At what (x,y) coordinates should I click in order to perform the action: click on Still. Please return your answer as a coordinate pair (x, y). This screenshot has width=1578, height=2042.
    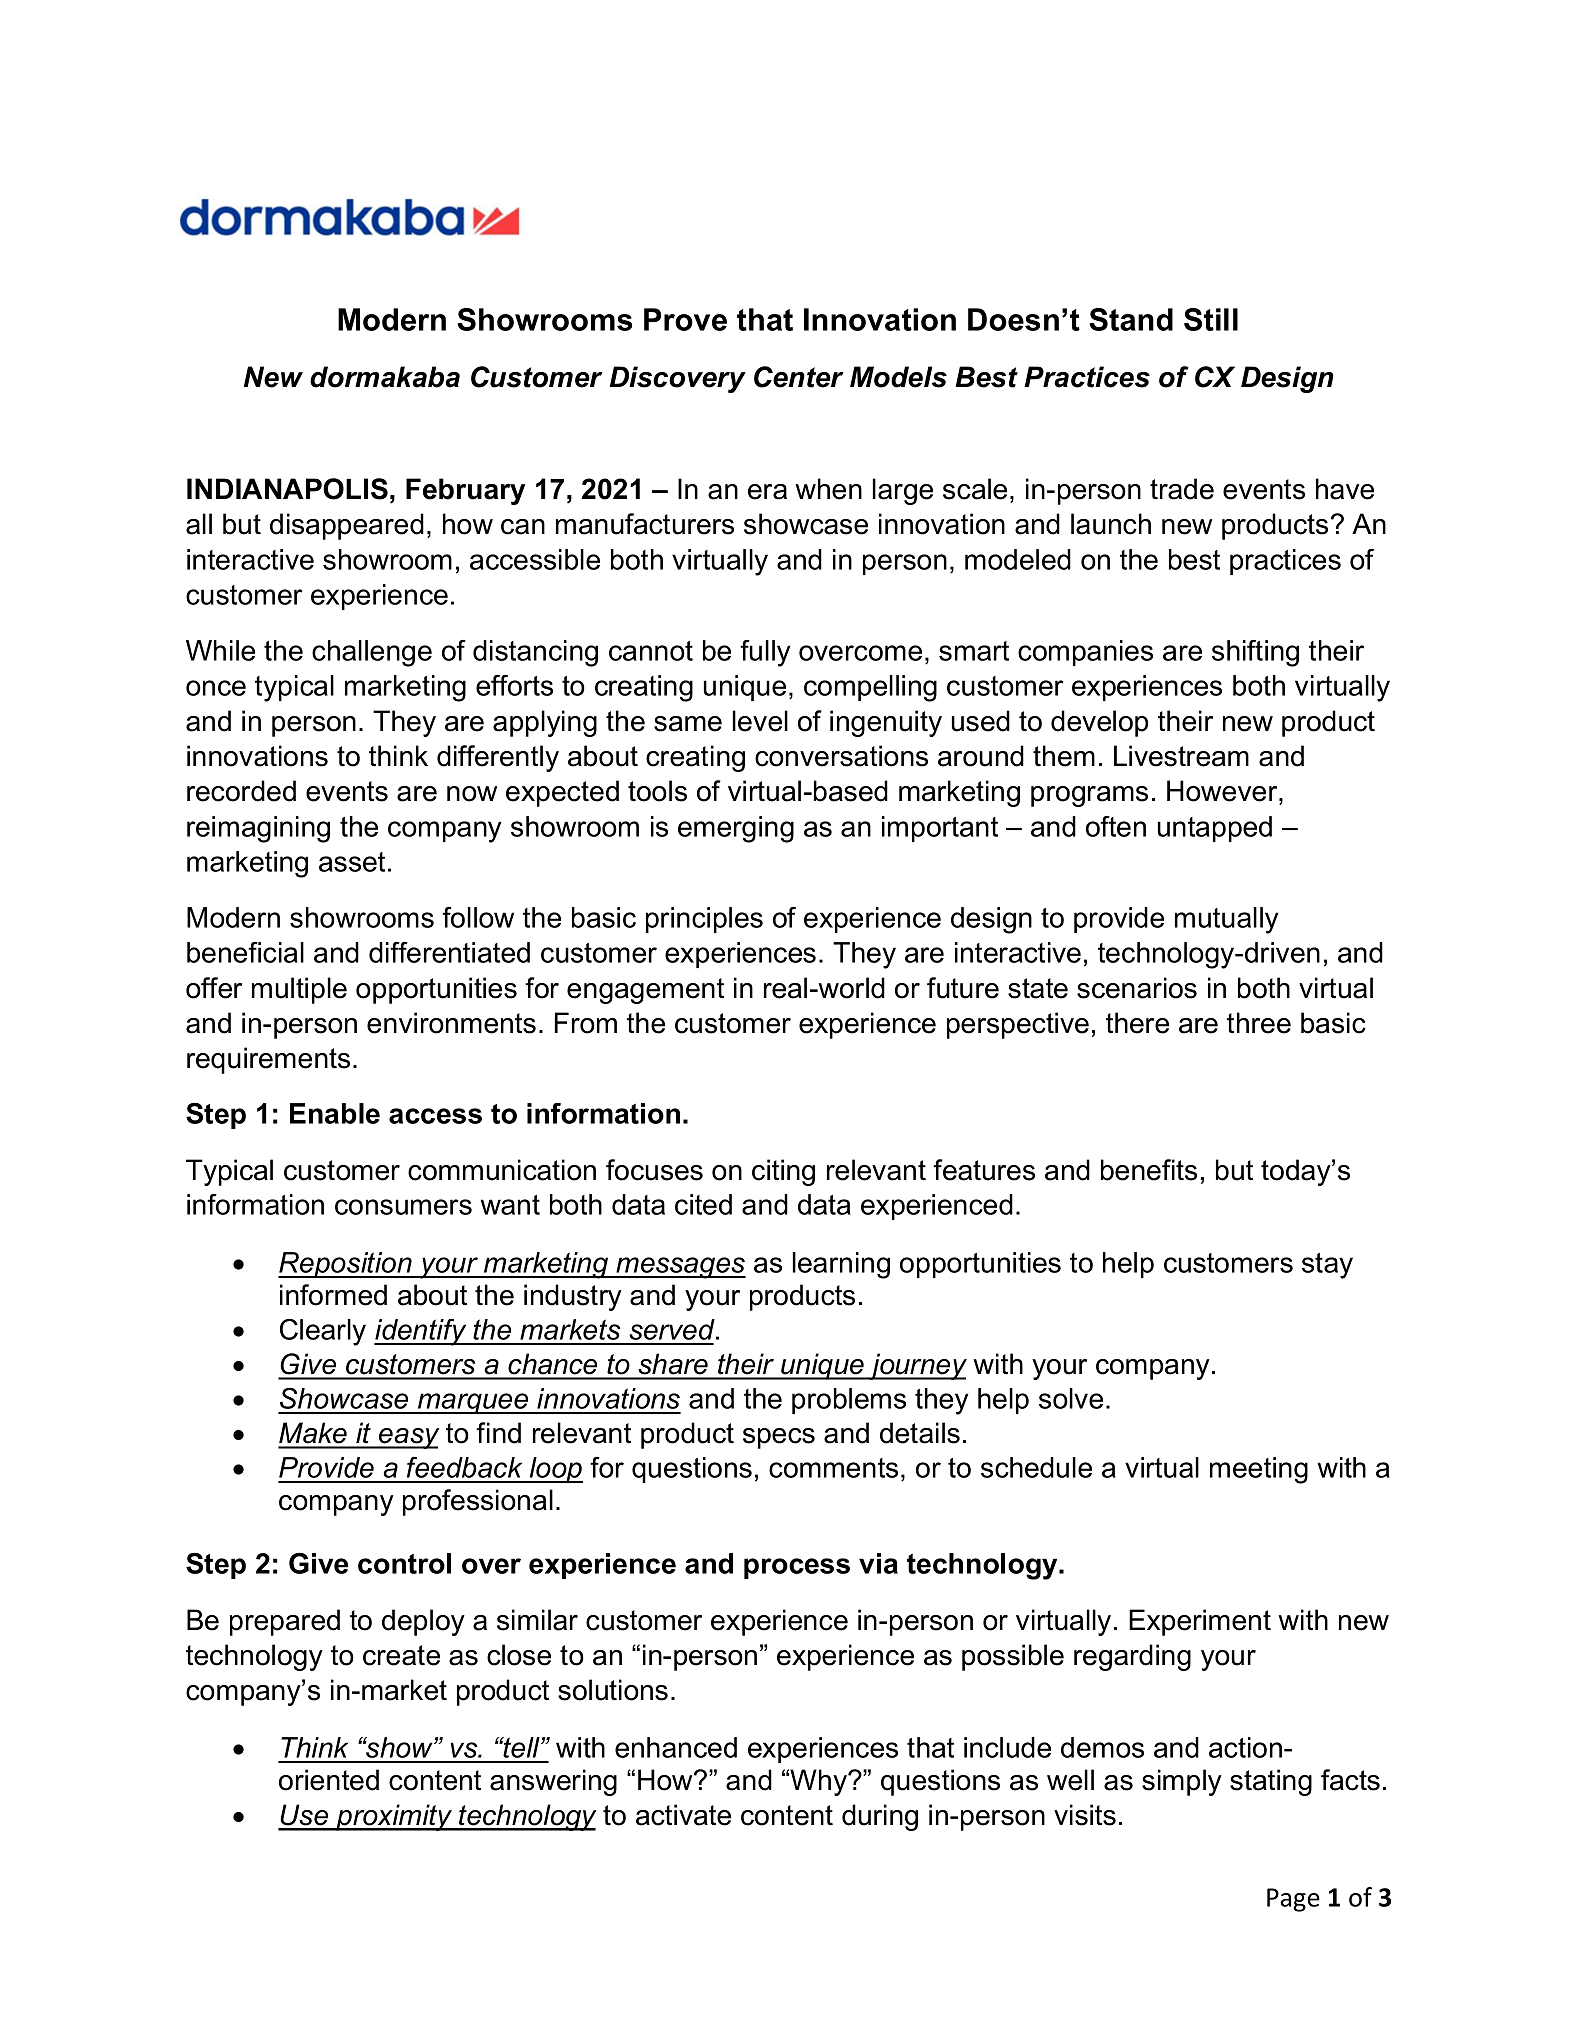
    Looking at the image, I should click on (1211, 319).
